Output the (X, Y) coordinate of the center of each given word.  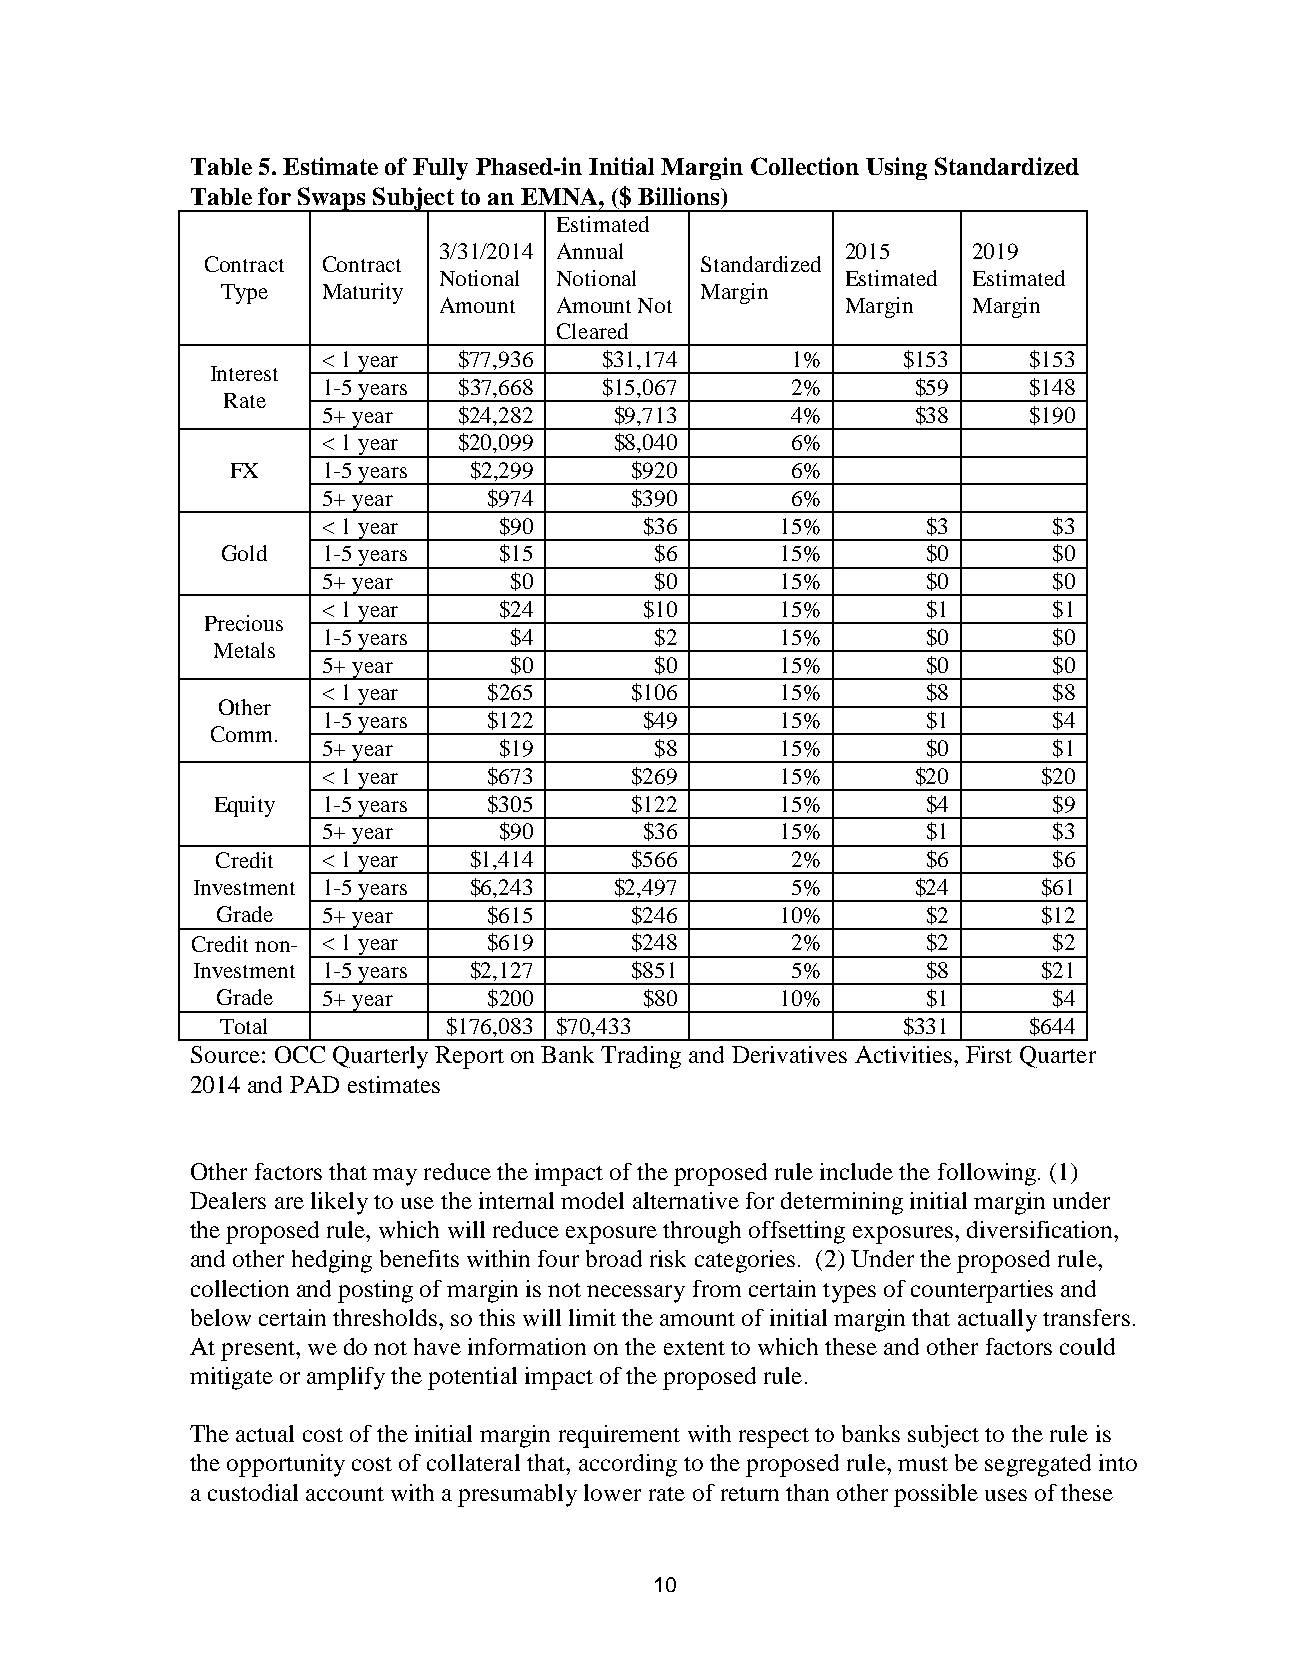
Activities (905, 1054)
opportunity (286, 1465)
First (989, 1054)
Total (243, 1026)
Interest (244, 373)
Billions (680, 196)
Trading (641, 1057)
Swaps (332, 199)
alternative (686, 1200)
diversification (1041, 1229)
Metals (244, 650)
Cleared (592, 331)
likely (339, 1203)
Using (896, 168)
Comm (241, 734)
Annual (590, 251)
